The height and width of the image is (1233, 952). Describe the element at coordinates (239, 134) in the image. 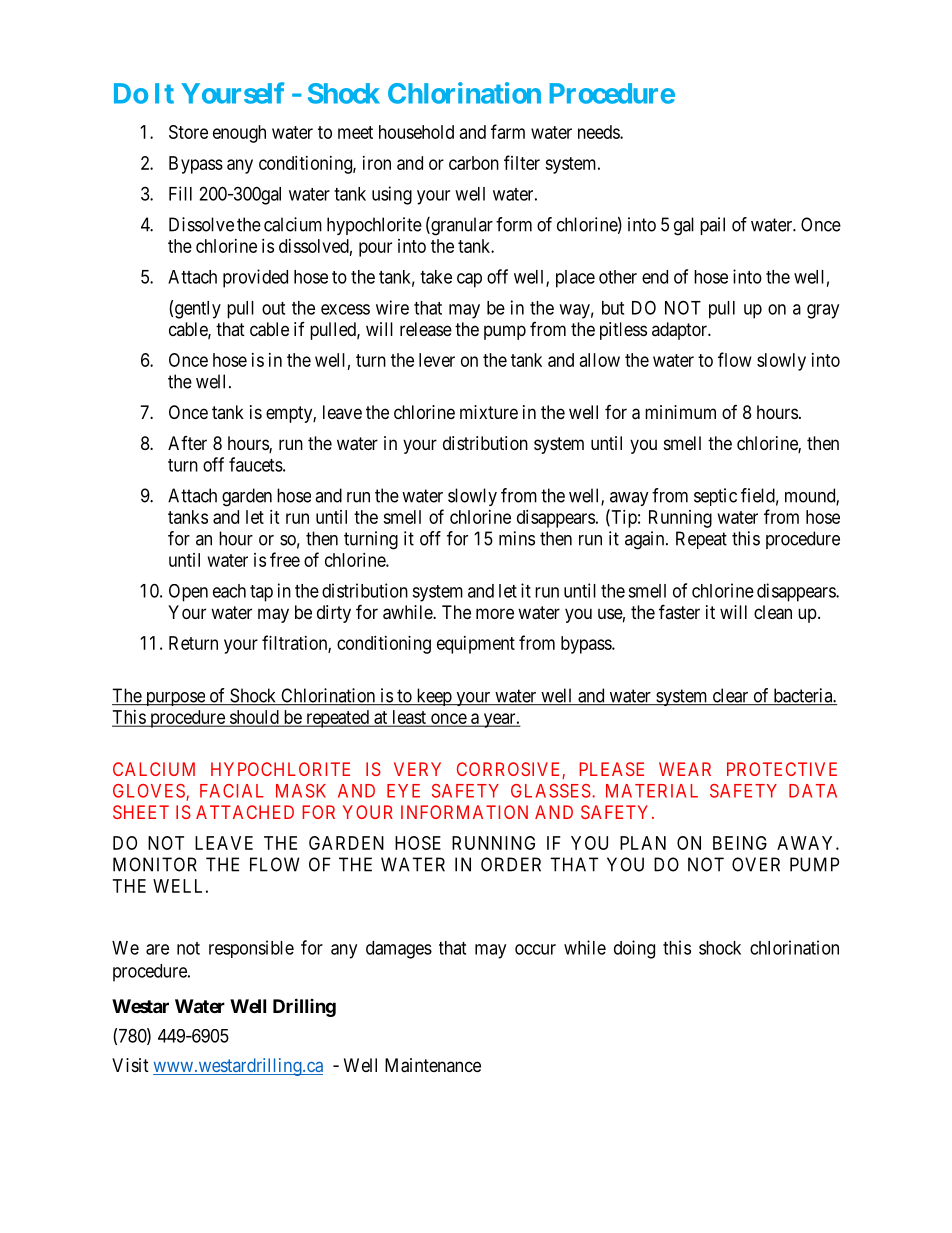

I see `enough` at that location.
